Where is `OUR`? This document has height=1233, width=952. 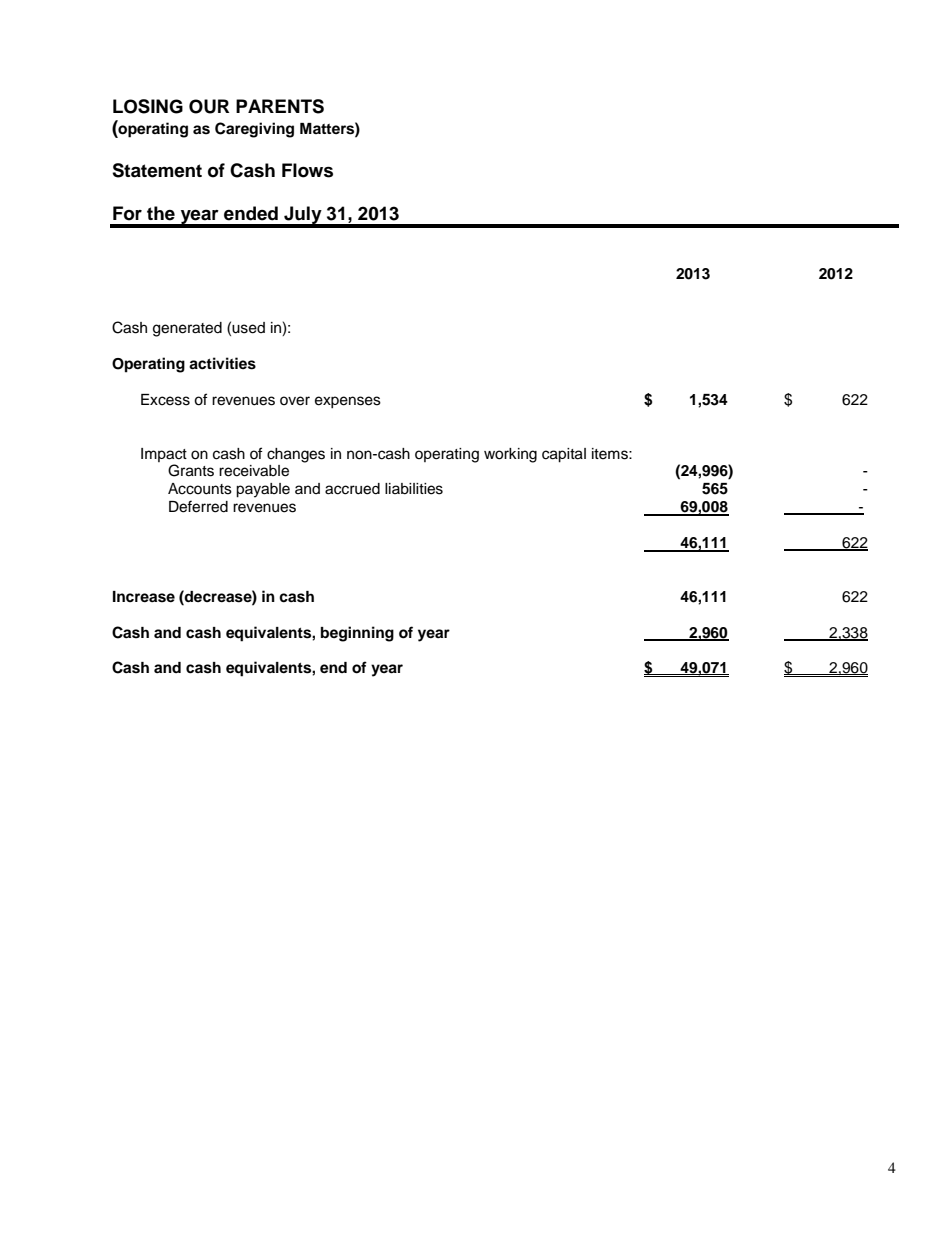 OUR is located at coordinates (209, 106).
